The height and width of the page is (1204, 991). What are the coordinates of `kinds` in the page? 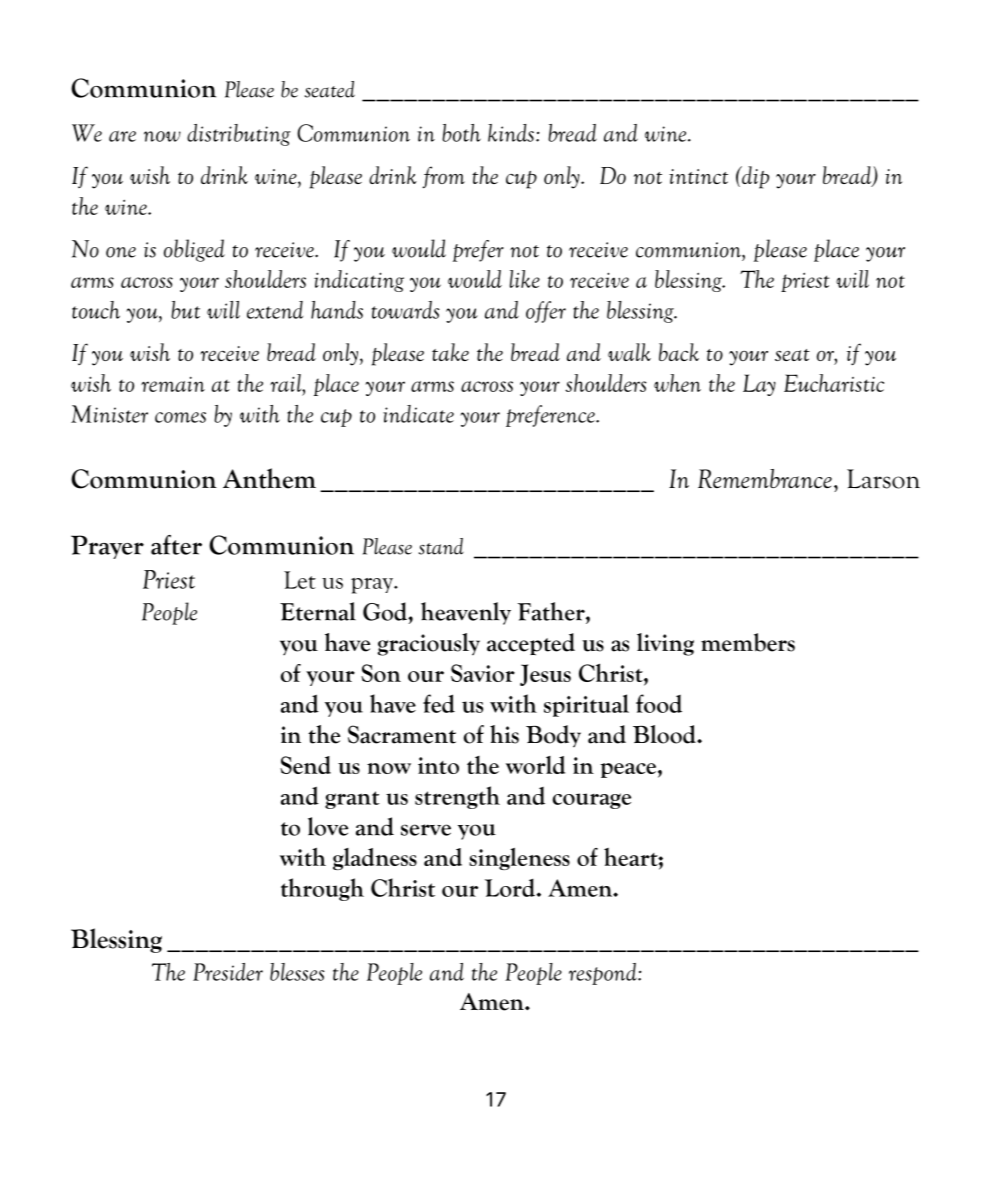 It's located at (511, 133).
